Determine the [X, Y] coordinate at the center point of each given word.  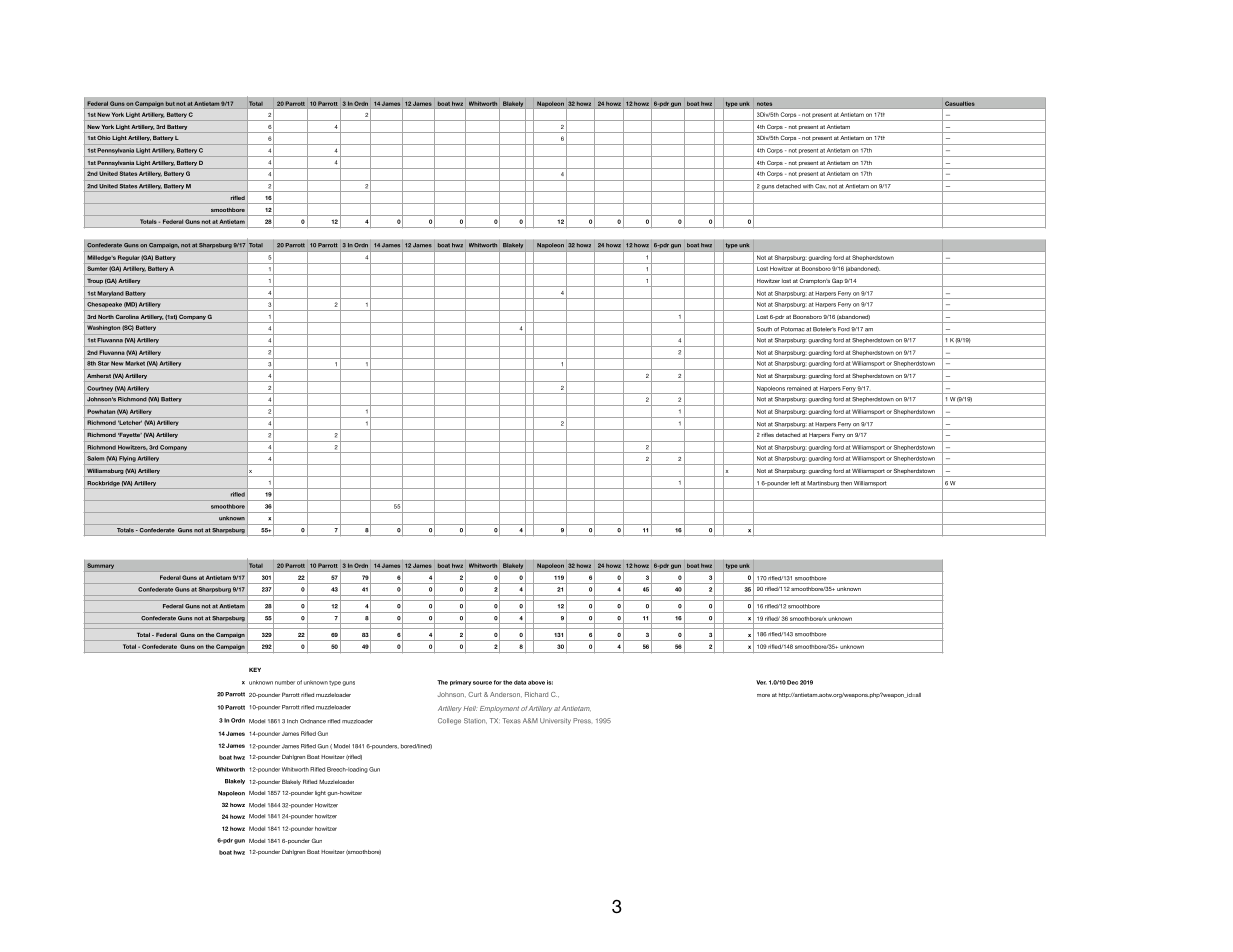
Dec [792, 682]
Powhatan [101, 411]
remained [799, 388]
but [170, 103]
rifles [768, 435]
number [285, 682]
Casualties [960, 103]
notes [764, 104]
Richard [536, 694]
